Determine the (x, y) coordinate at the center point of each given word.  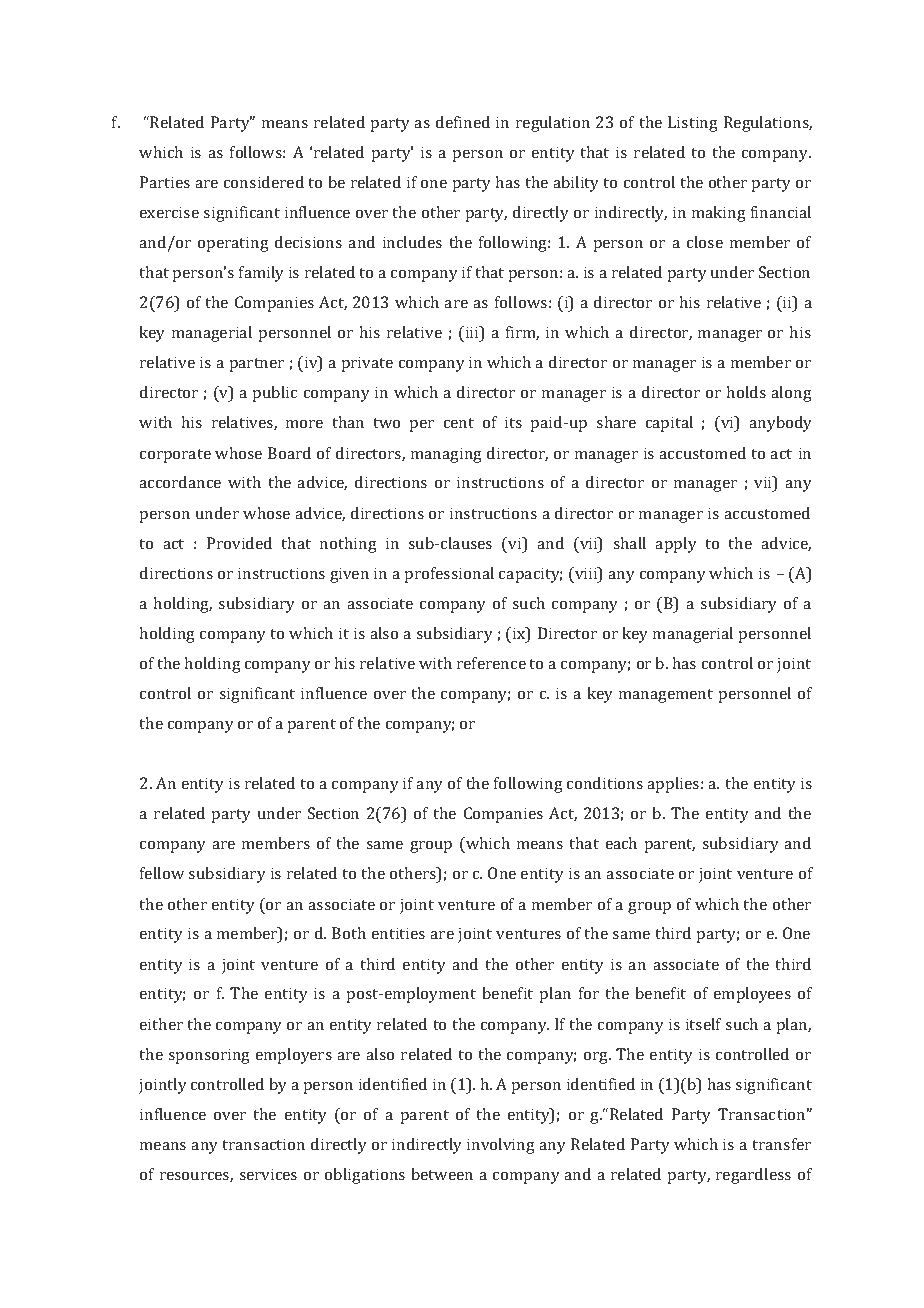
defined (463, 122)
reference (491, 663)
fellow (162, 873)
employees (752, 995)
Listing (693, 124)
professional (449, 575)
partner (256, 365)
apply (676, 545)
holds (746, 392)
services (268, 1174)
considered (264, 182)
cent (459, 423)
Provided (239, 543)
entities (398, 933)
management (666, 696)
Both (349, 933)
